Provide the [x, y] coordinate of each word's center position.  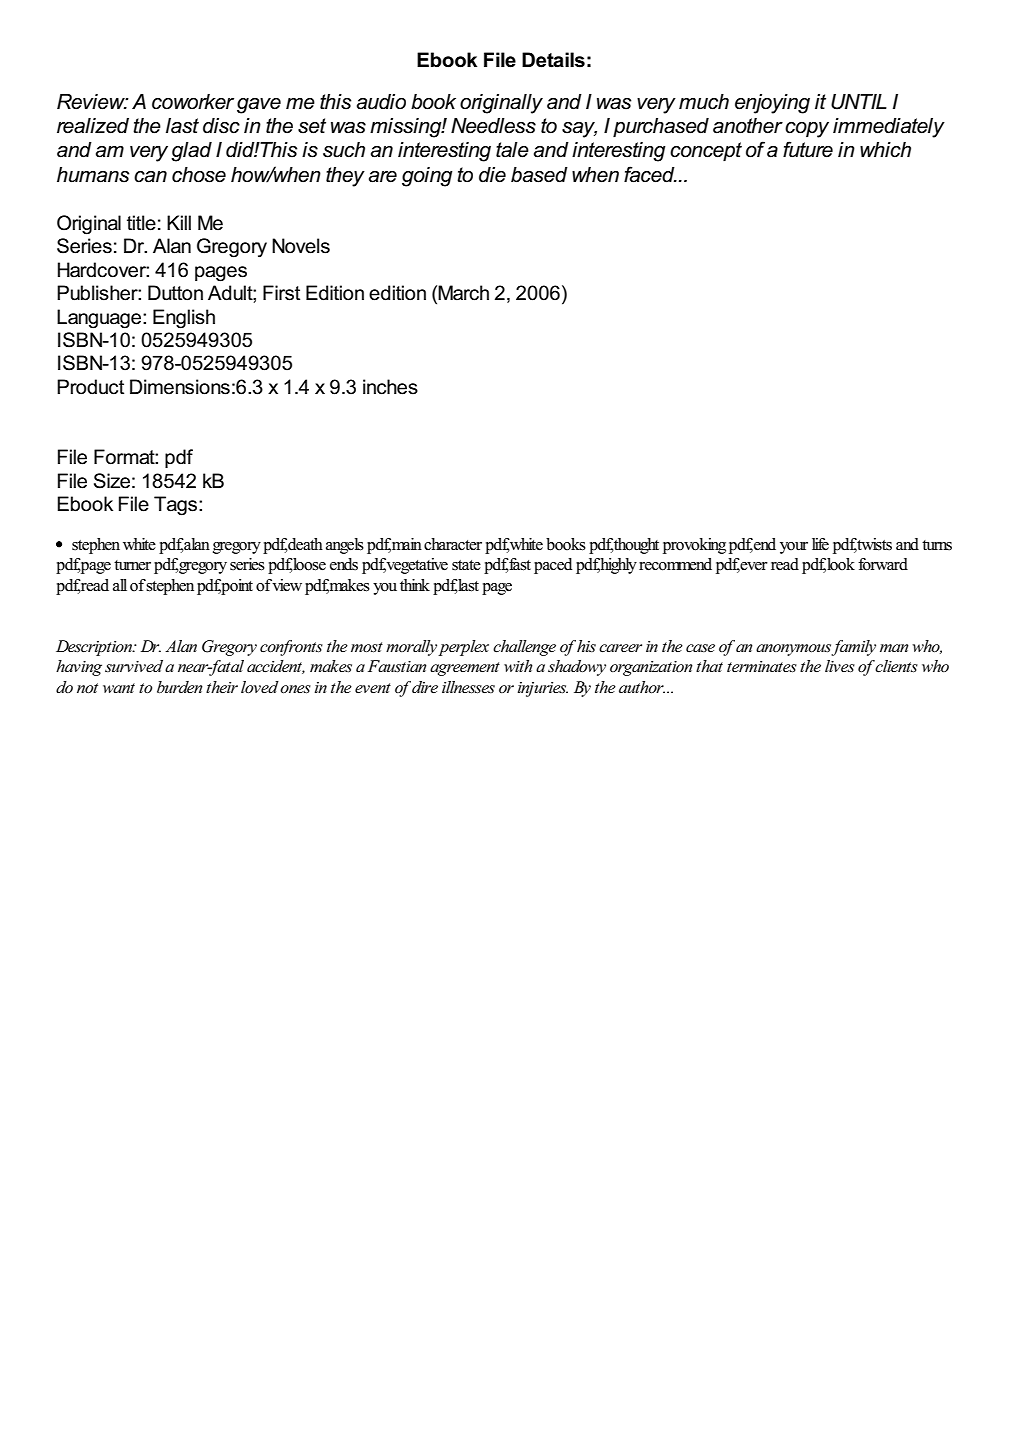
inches [390, 387]
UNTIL [859, 102]
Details [553, 60]
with [518, 666]
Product [90, 387]
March [463, 293]
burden [180, 687]
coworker [193, 102]
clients [896, 666]
